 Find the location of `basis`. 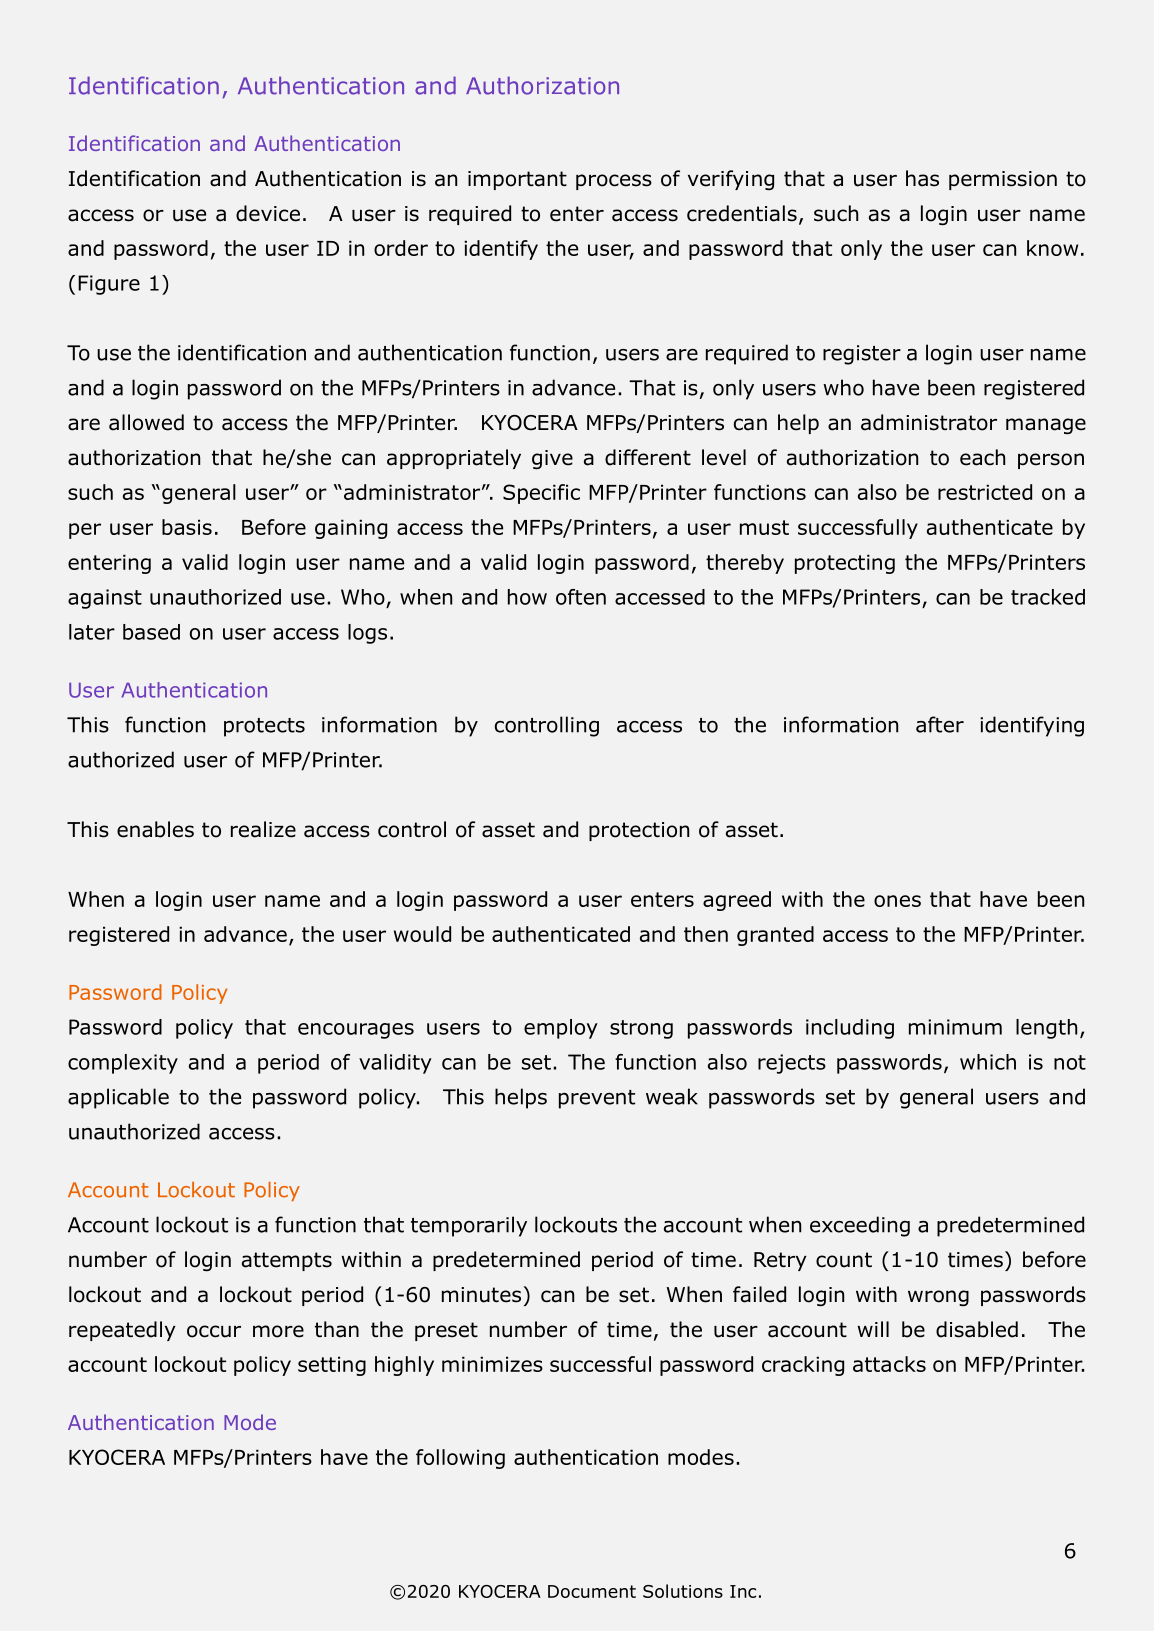

basis is located at coordinates (187, 527).
